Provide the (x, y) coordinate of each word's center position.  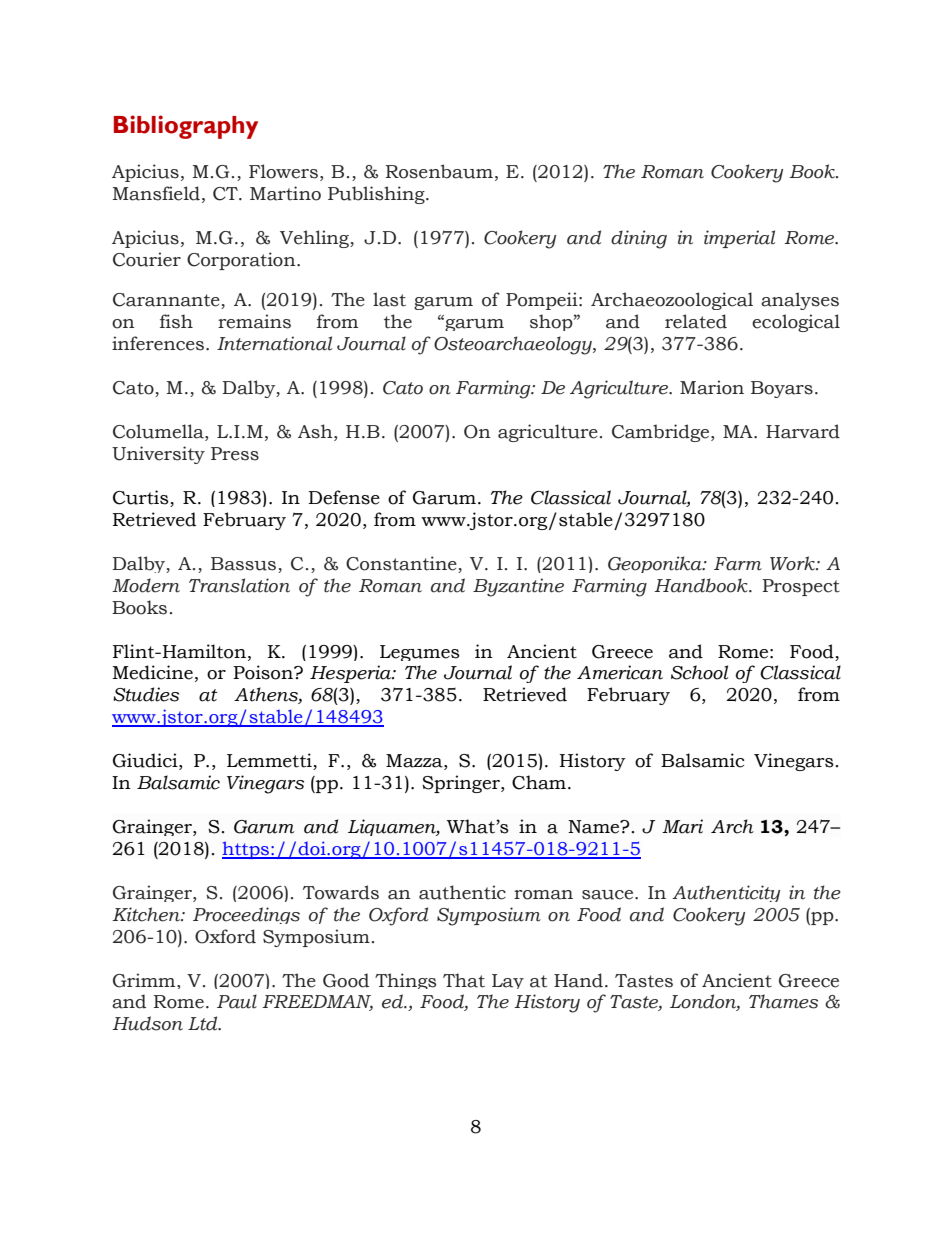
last (389, 299)
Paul (237, 1001)
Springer (462, 784)
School (699, 672)
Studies (146, 694)
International (274, 343)
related (696, 321)
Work (793, 563)
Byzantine (518, 587)
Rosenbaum (439, 171)
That (464, 980)
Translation (239, 585)
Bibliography (186, 127)
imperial (739, 239)
